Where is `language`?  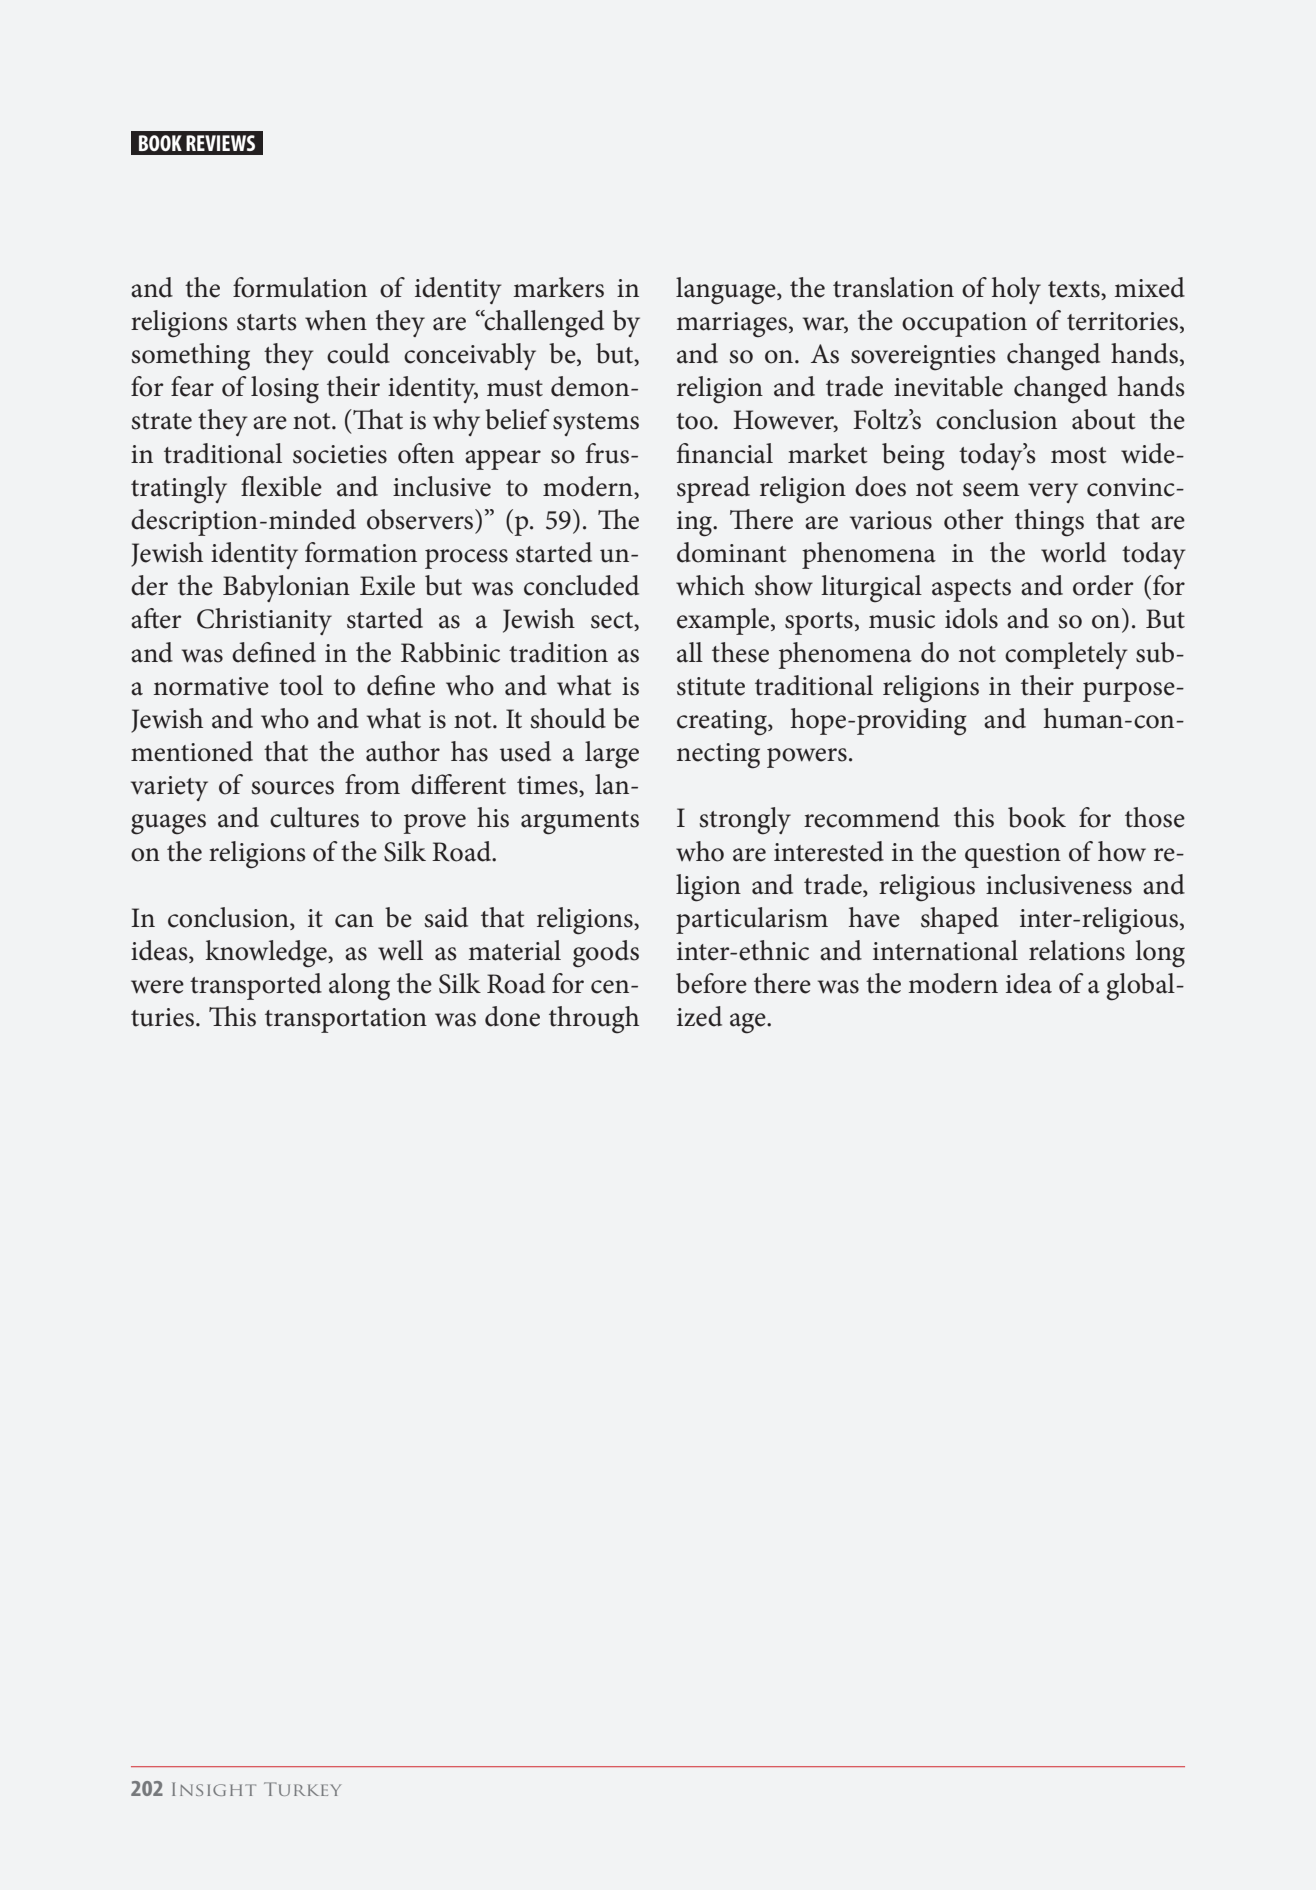 language is located at coordinates (727, 291).
